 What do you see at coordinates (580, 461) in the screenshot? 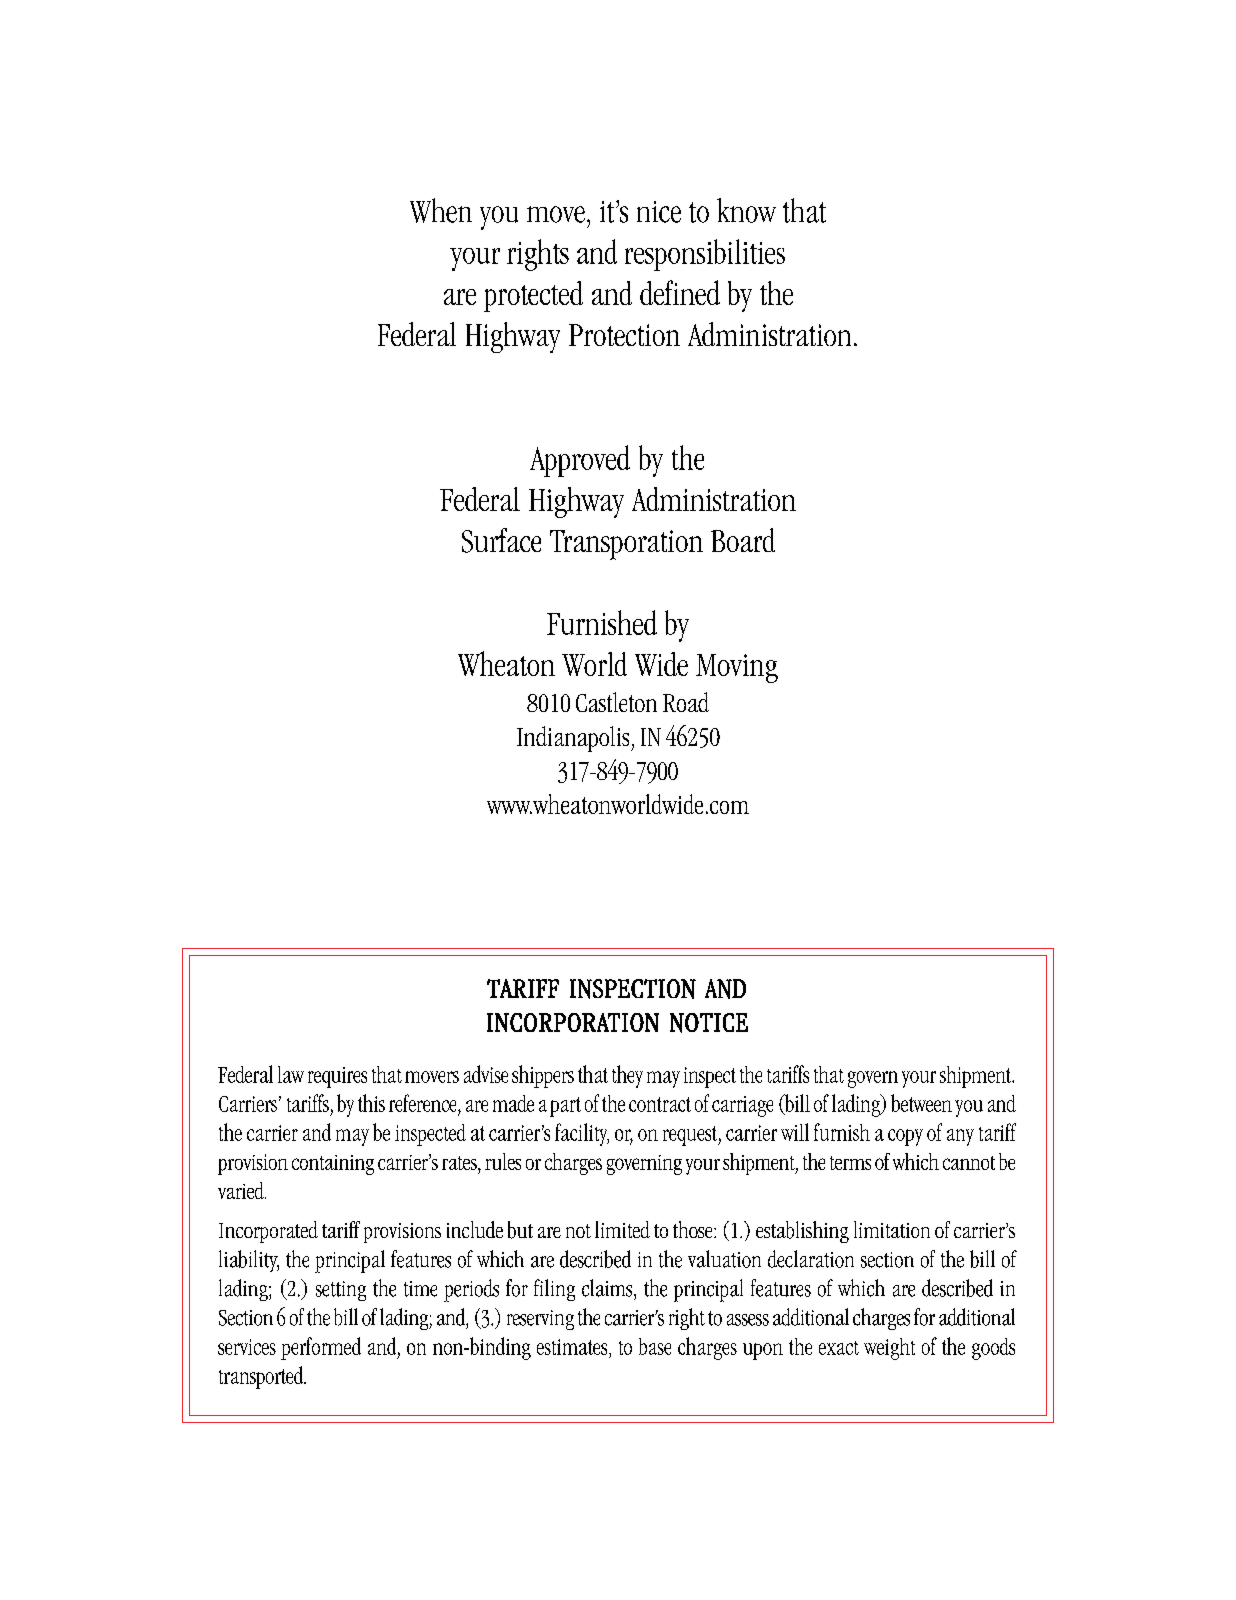
I see `Approved` at bounding box center [580, 461].
